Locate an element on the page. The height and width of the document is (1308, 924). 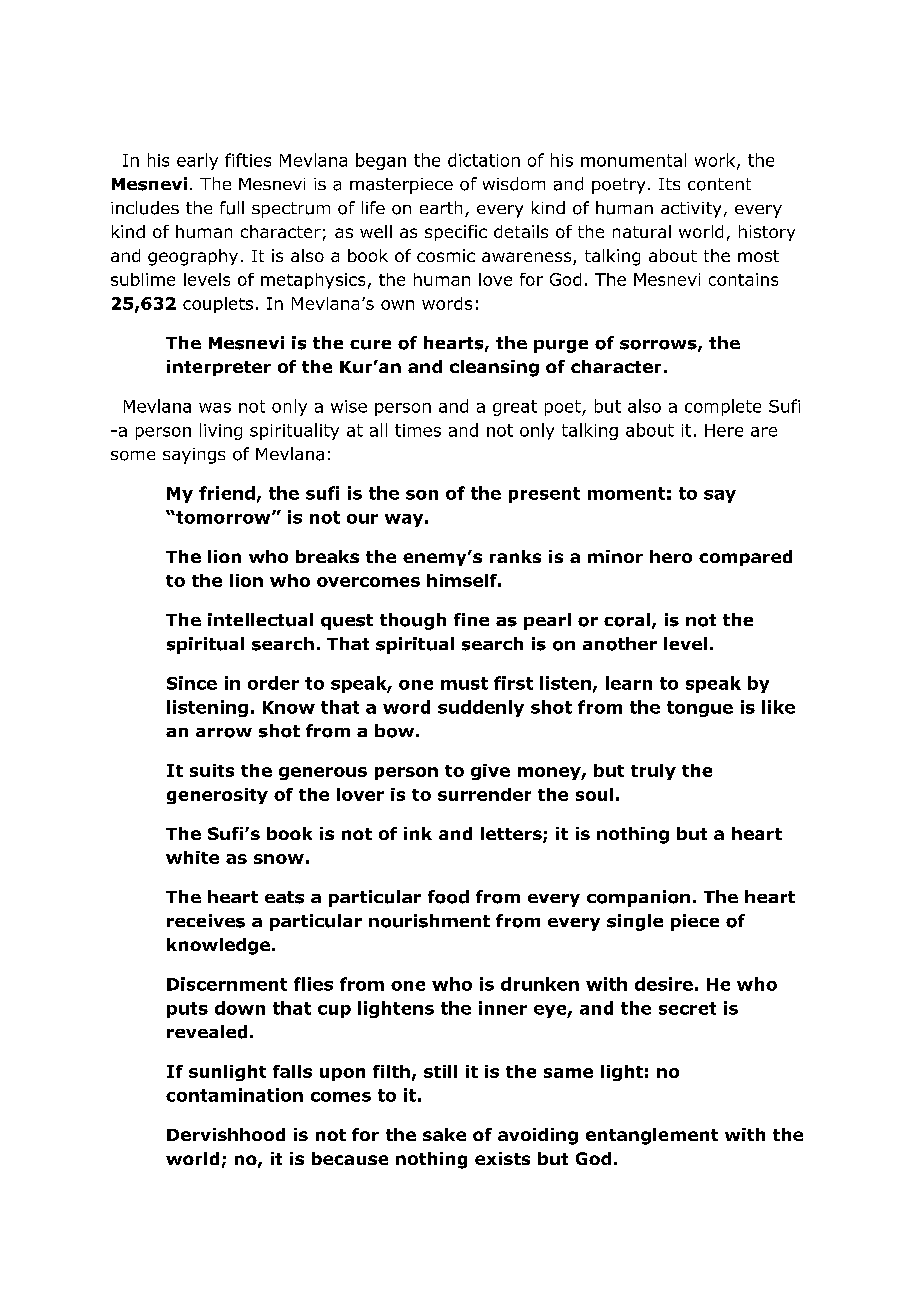
tongue is located at coordinates (700, 709).
